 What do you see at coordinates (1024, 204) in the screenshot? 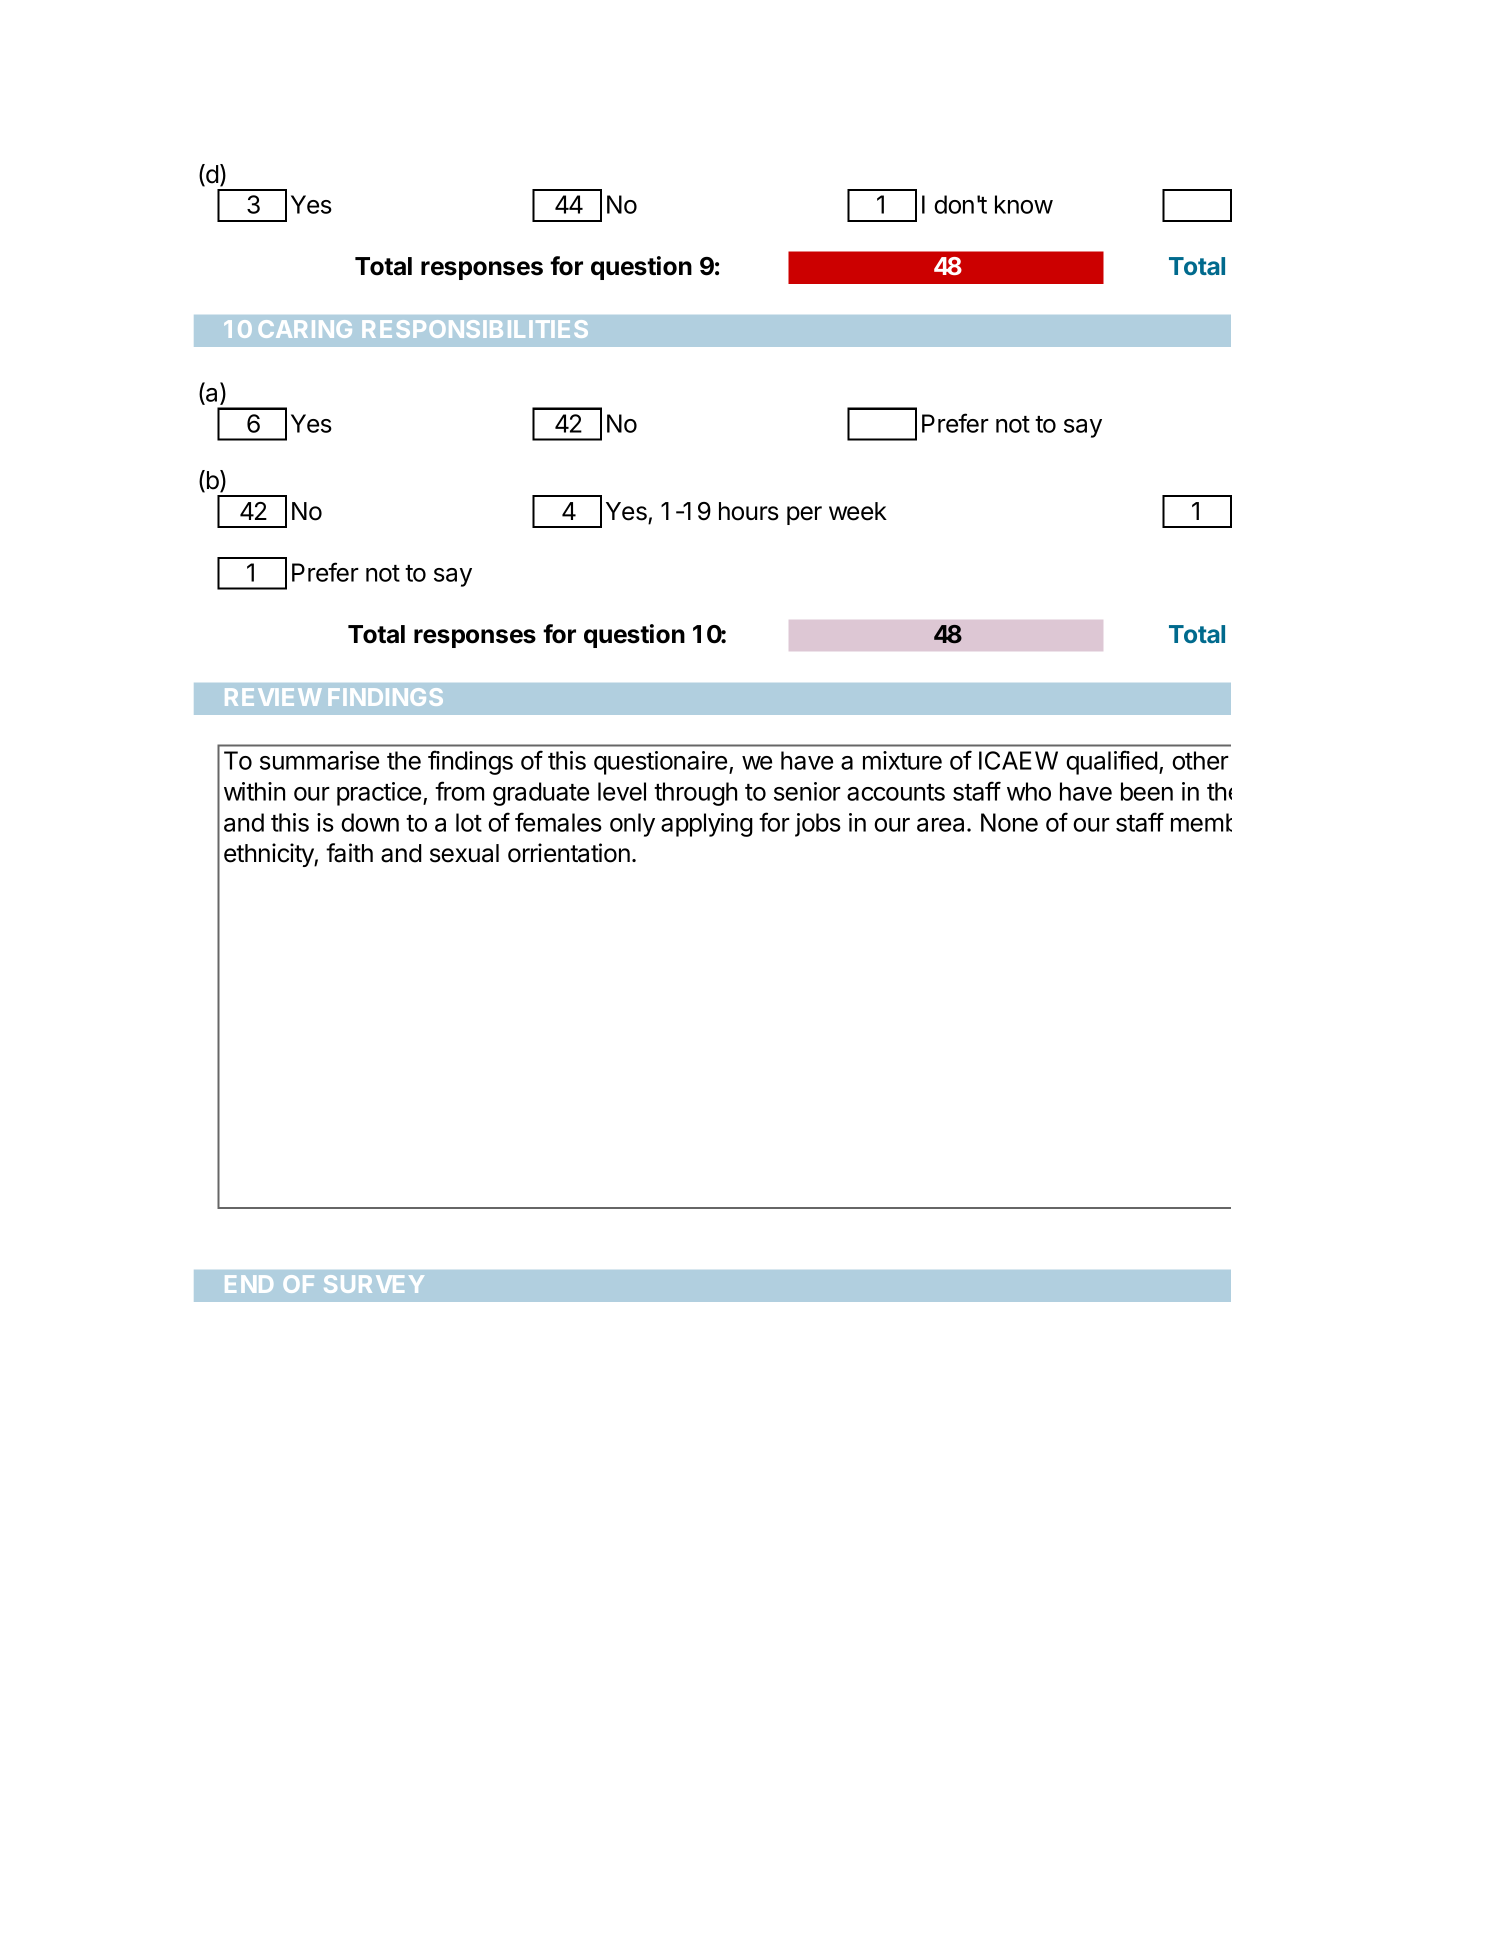
I see `know` at bounding box center [1024, 204].
